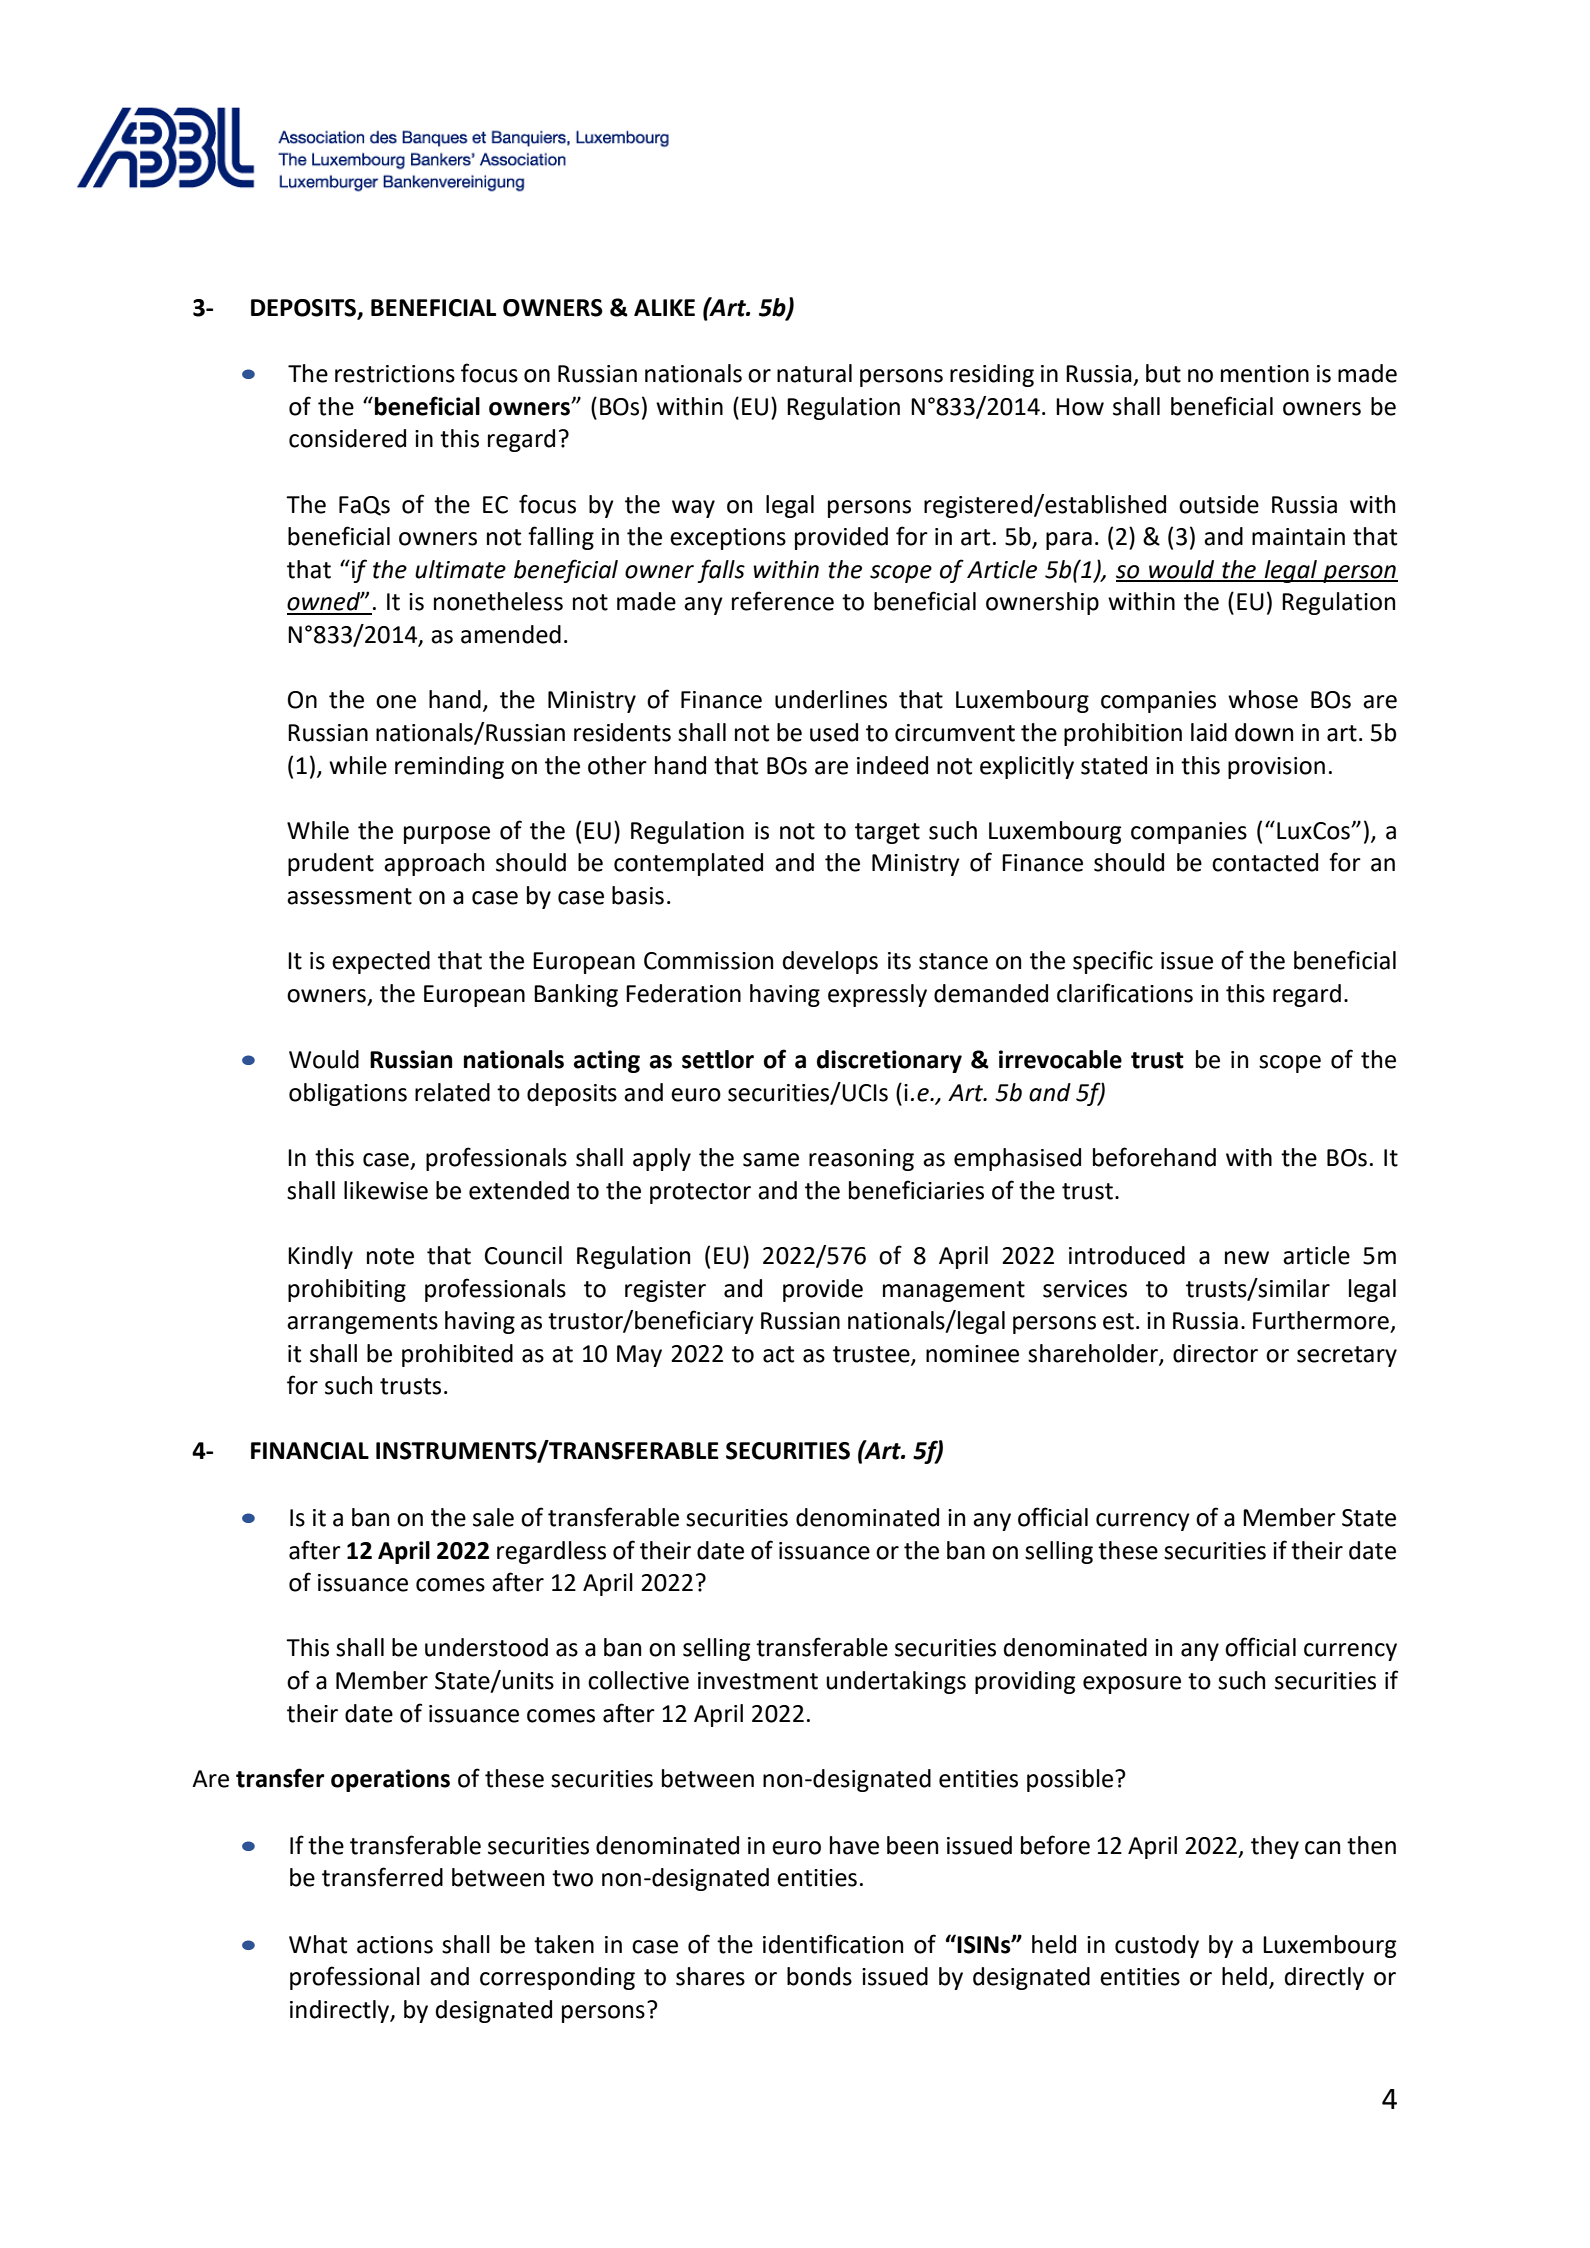 Image resolution: width=1590 pixels, height=2248 pixels. Describe the element at coordinates (1247, 1258) in the image. I see `new` at that location.
